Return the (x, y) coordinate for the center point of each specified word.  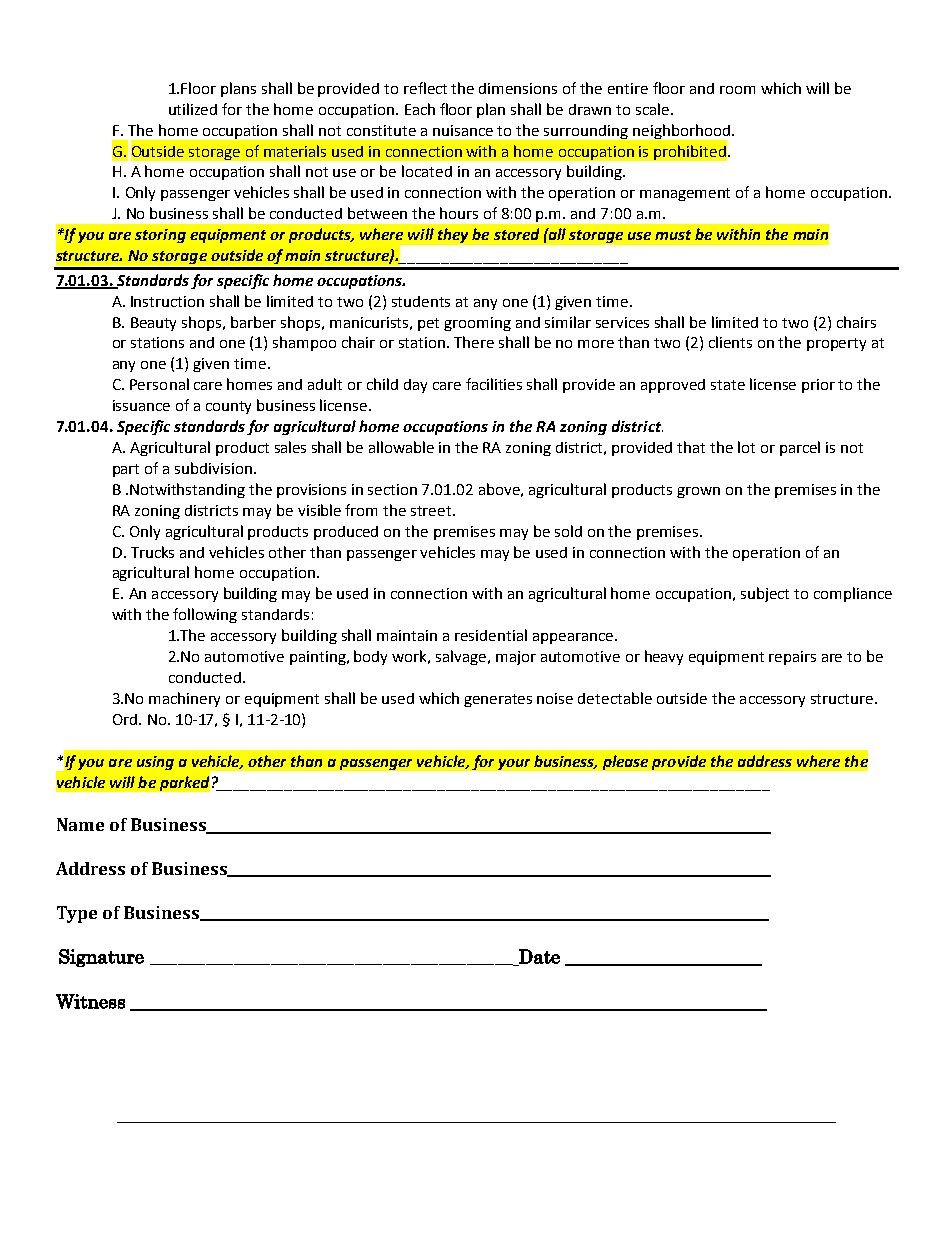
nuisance (463, 130)
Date (538, 957)
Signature (101, 958)
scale (652, 109)
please (625, 762)
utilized (193, 109)
